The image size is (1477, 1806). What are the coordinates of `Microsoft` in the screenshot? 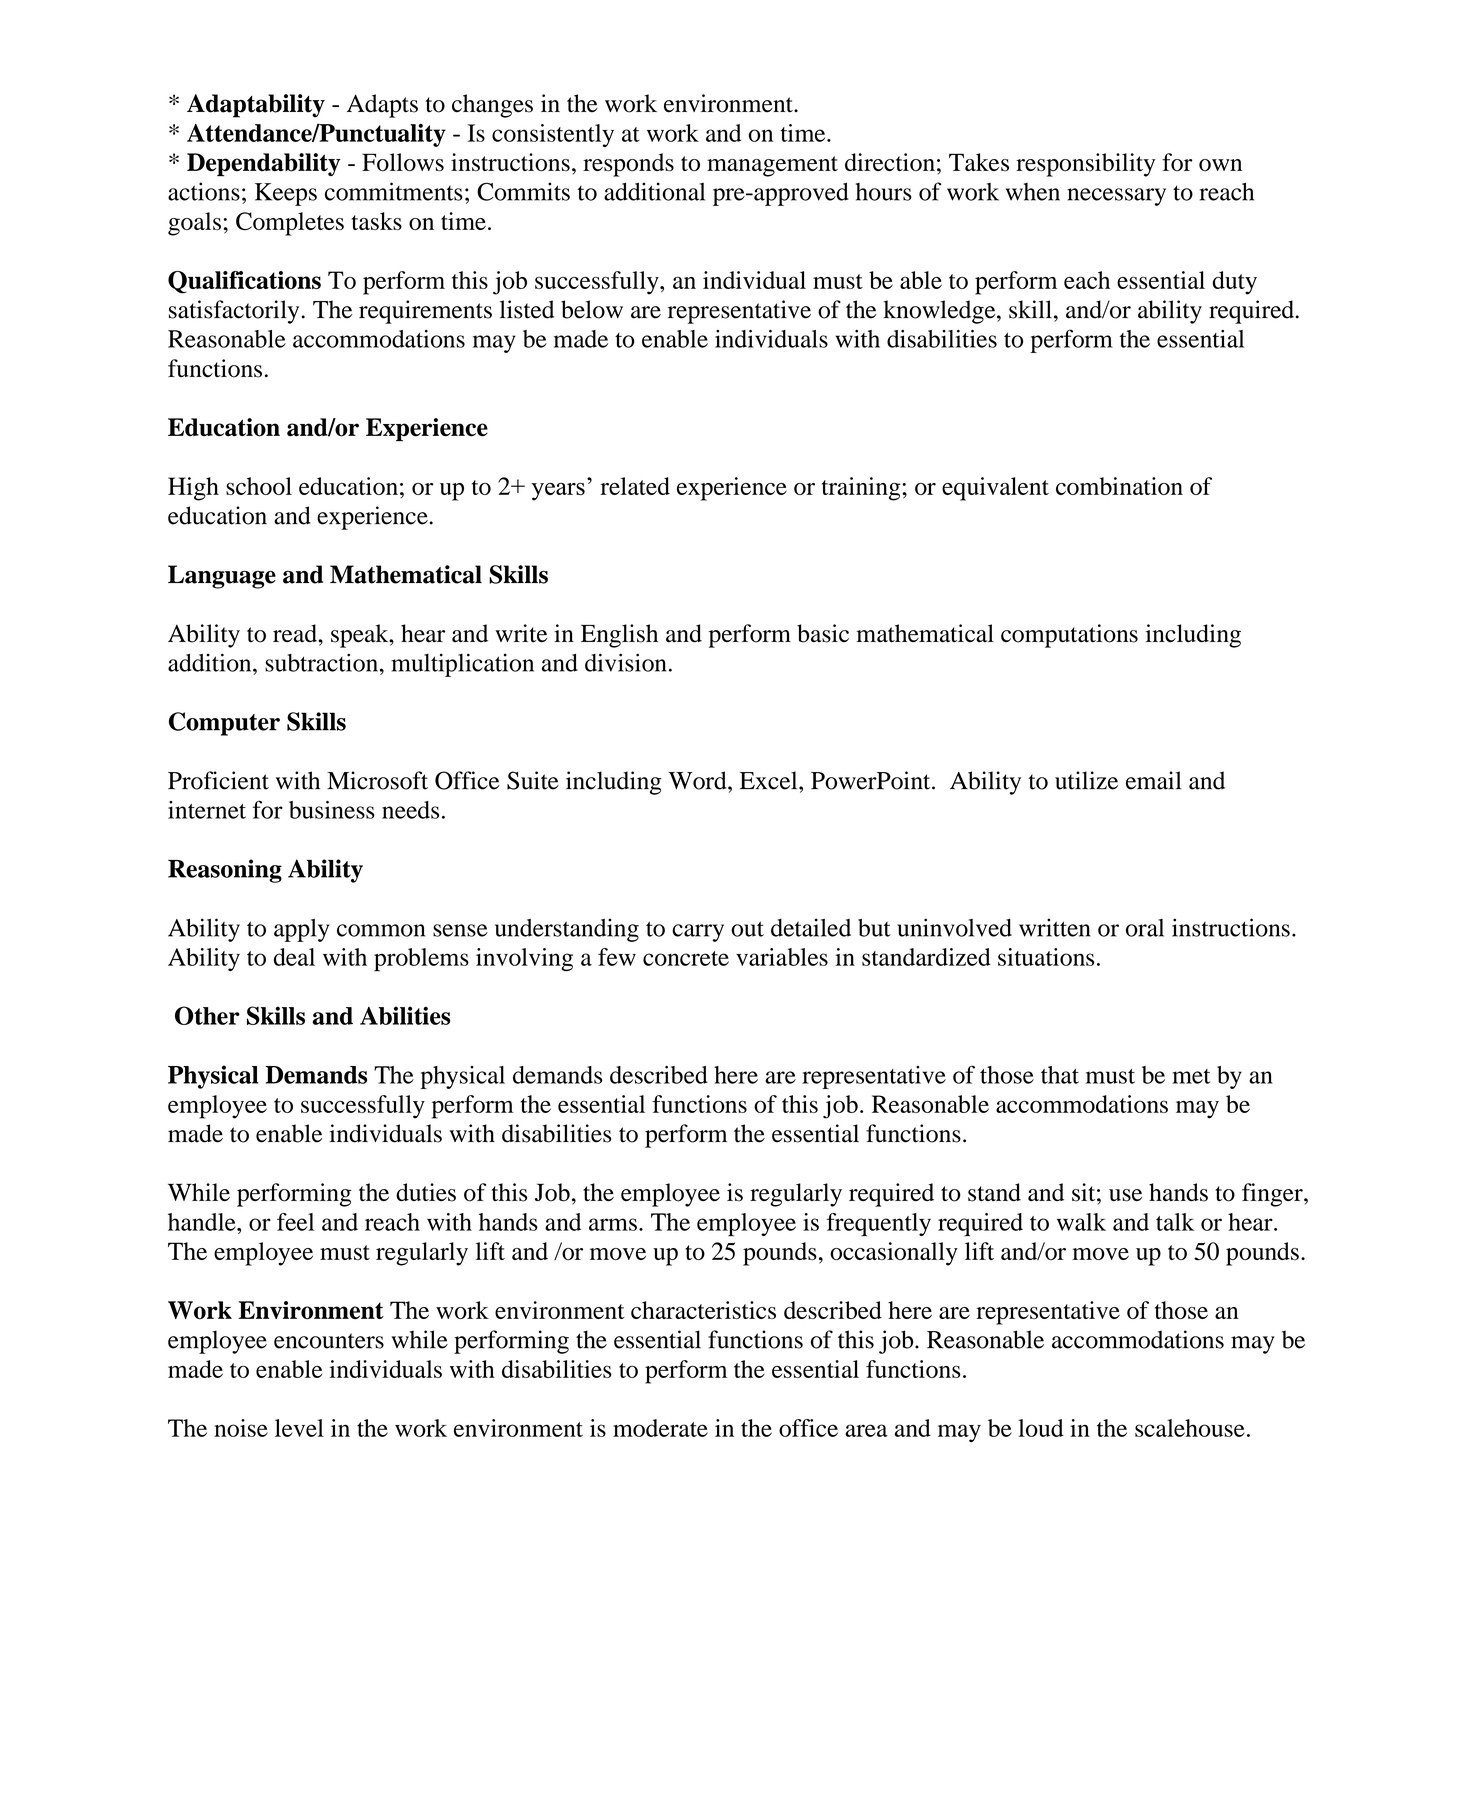 It's located at (377, 780).
